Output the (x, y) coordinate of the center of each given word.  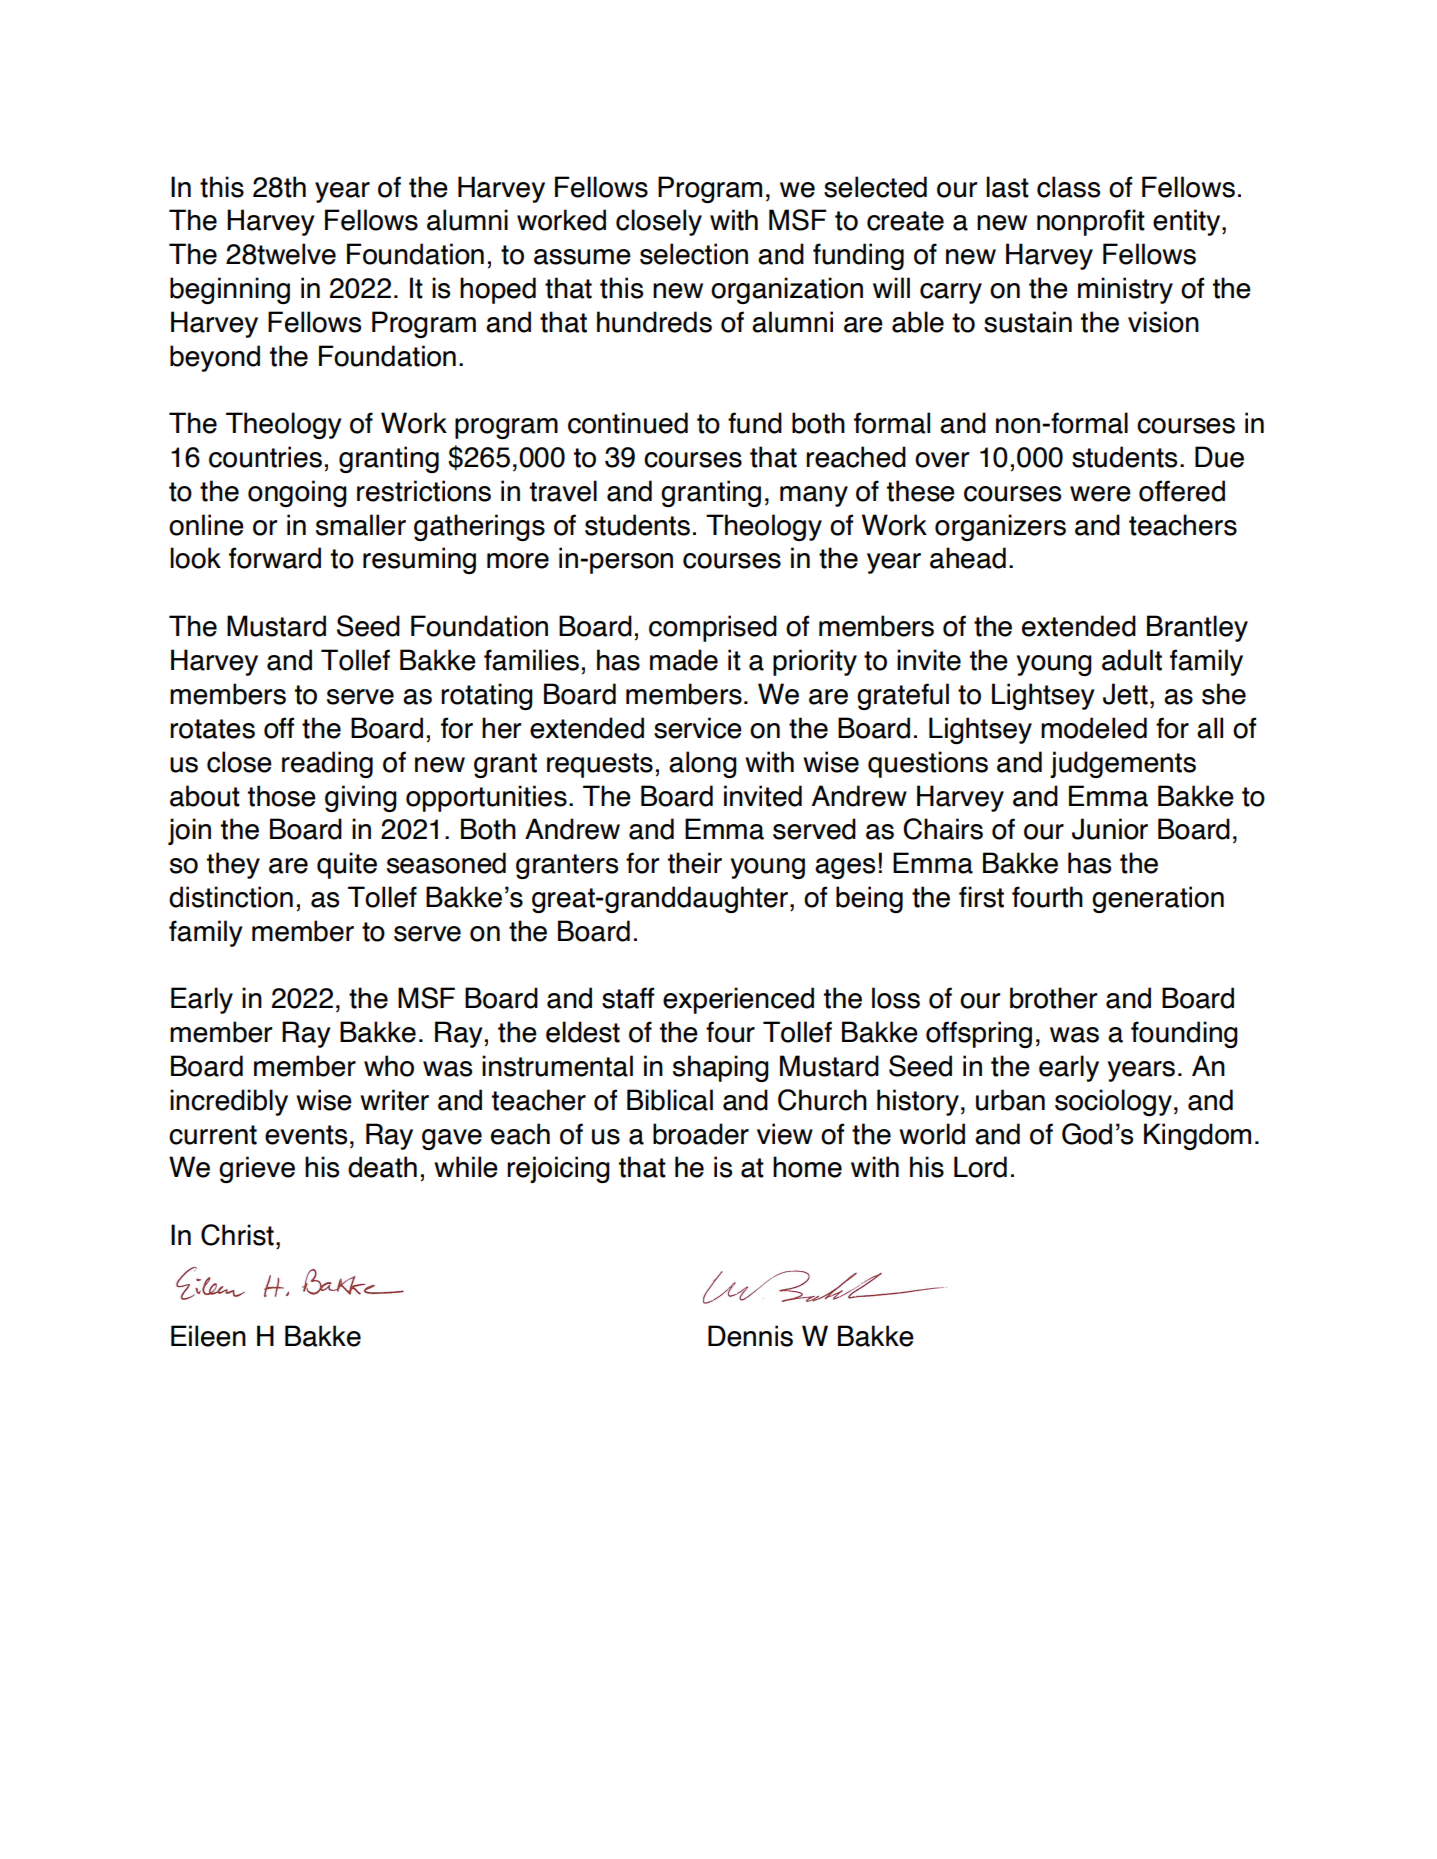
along (703, 764)
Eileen (208, 1336)
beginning (230, 290)
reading (327, 764)
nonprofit (1091, 222)
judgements (1123, 764)
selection (694, 254)
